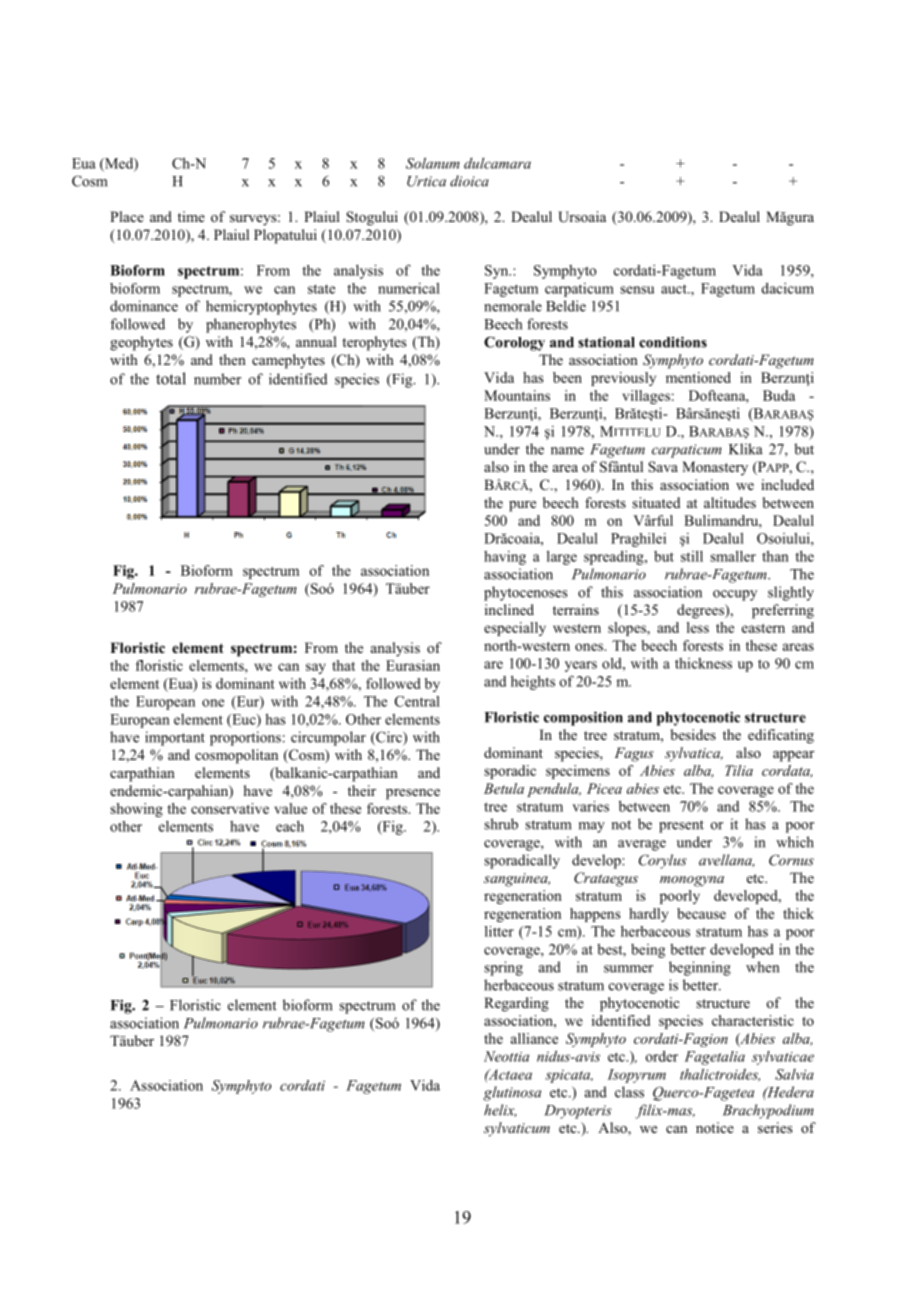 Image resolution: width=924 pixels, height=1308 pixels. I want to click on conservative, so click(230, 808).
